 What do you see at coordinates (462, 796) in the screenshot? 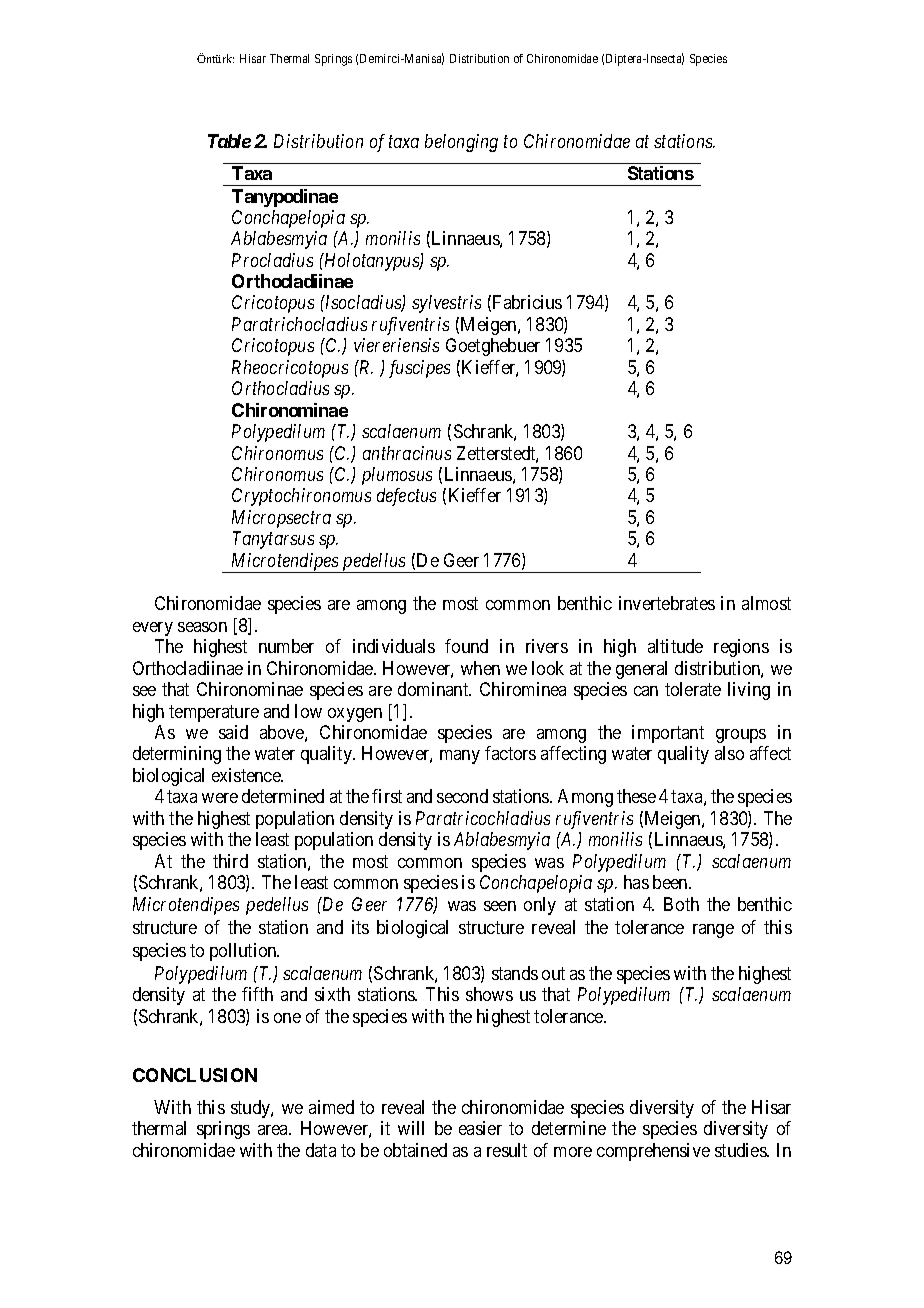
I see `second` at bounding box center [462, 796].
